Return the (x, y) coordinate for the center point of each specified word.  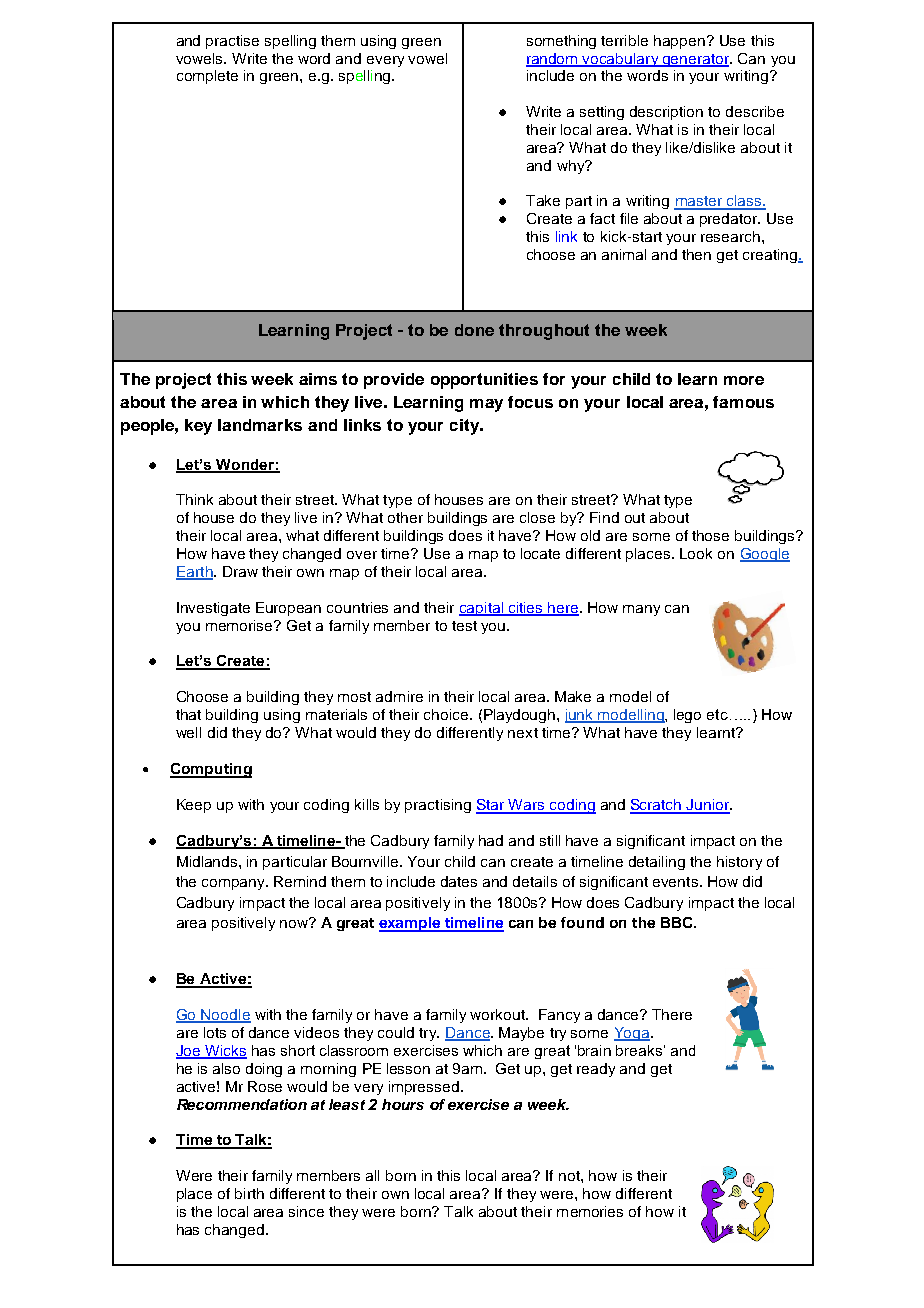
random (553, 59)
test (464, 626)
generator (696, 60)
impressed (424, 1088)
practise (232, 42)
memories (590, 1211)
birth (249, 1193)
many (641, 610)
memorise (241, 625)
